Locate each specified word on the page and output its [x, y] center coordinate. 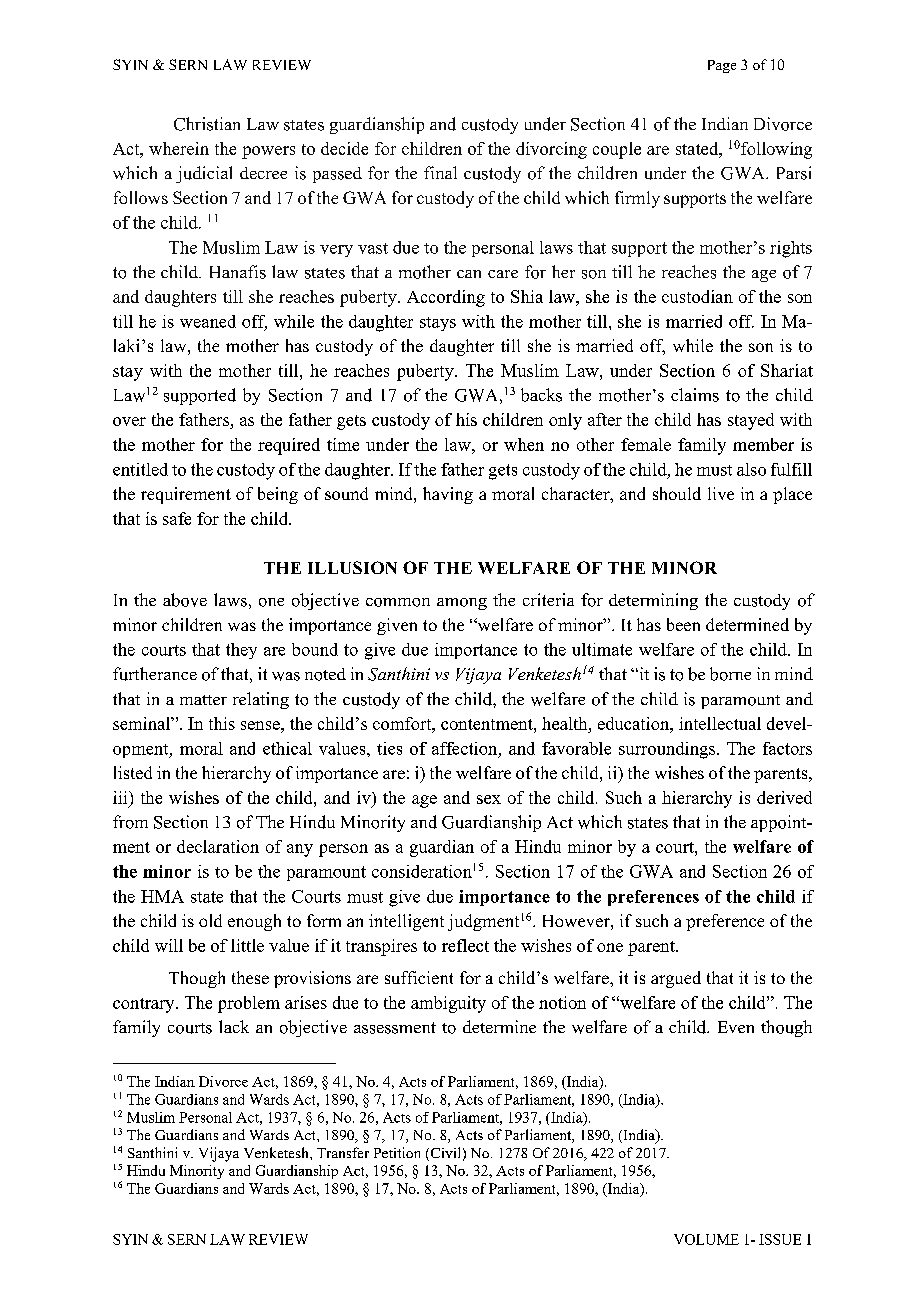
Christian [207, 124]
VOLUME [706, 1239]
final [440, 172]
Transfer [343, 1152]
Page [722, 66]
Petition [397, 1152]
